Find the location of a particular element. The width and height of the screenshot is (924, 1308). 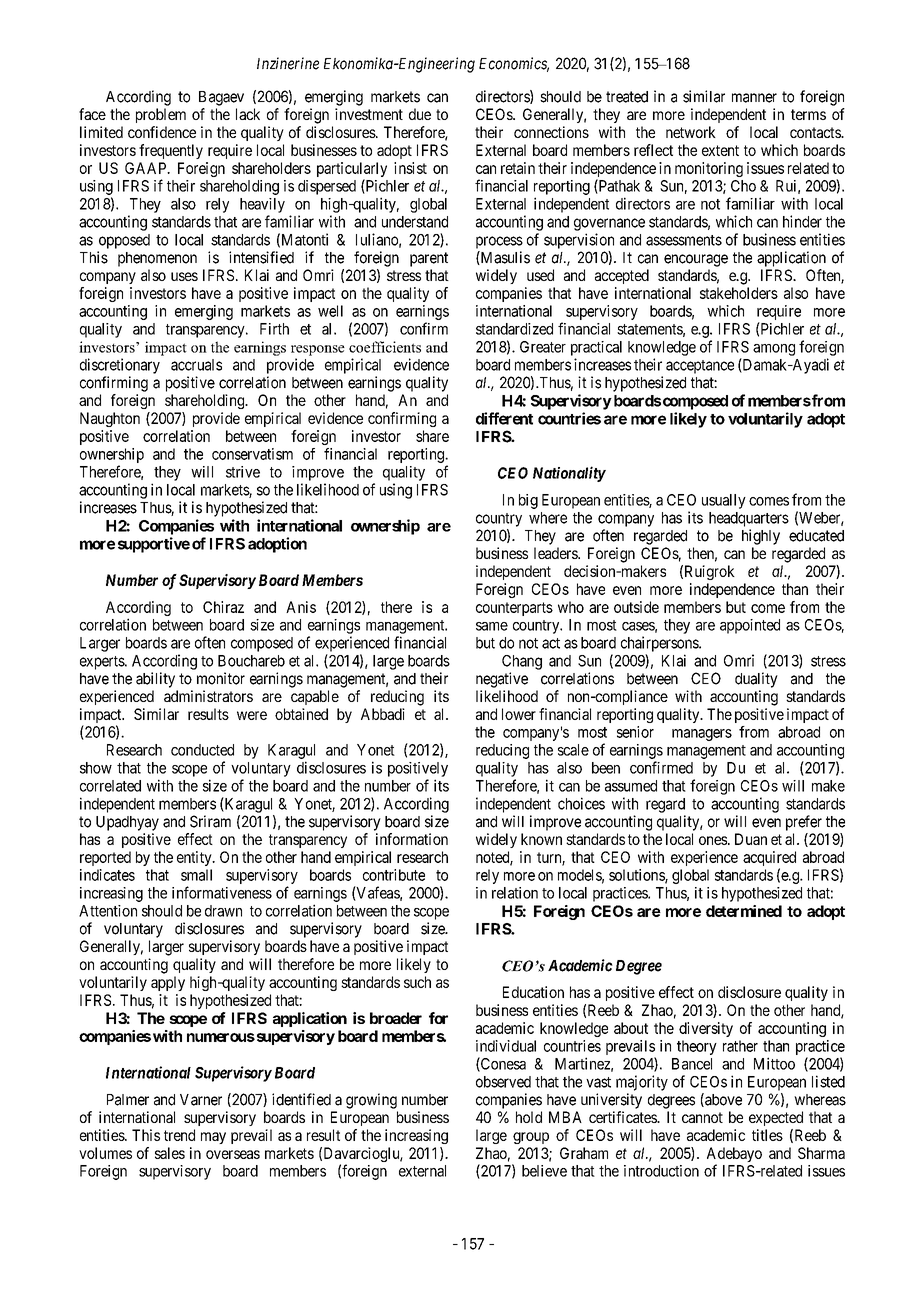

titles is located at coordinates (767, 1135).
